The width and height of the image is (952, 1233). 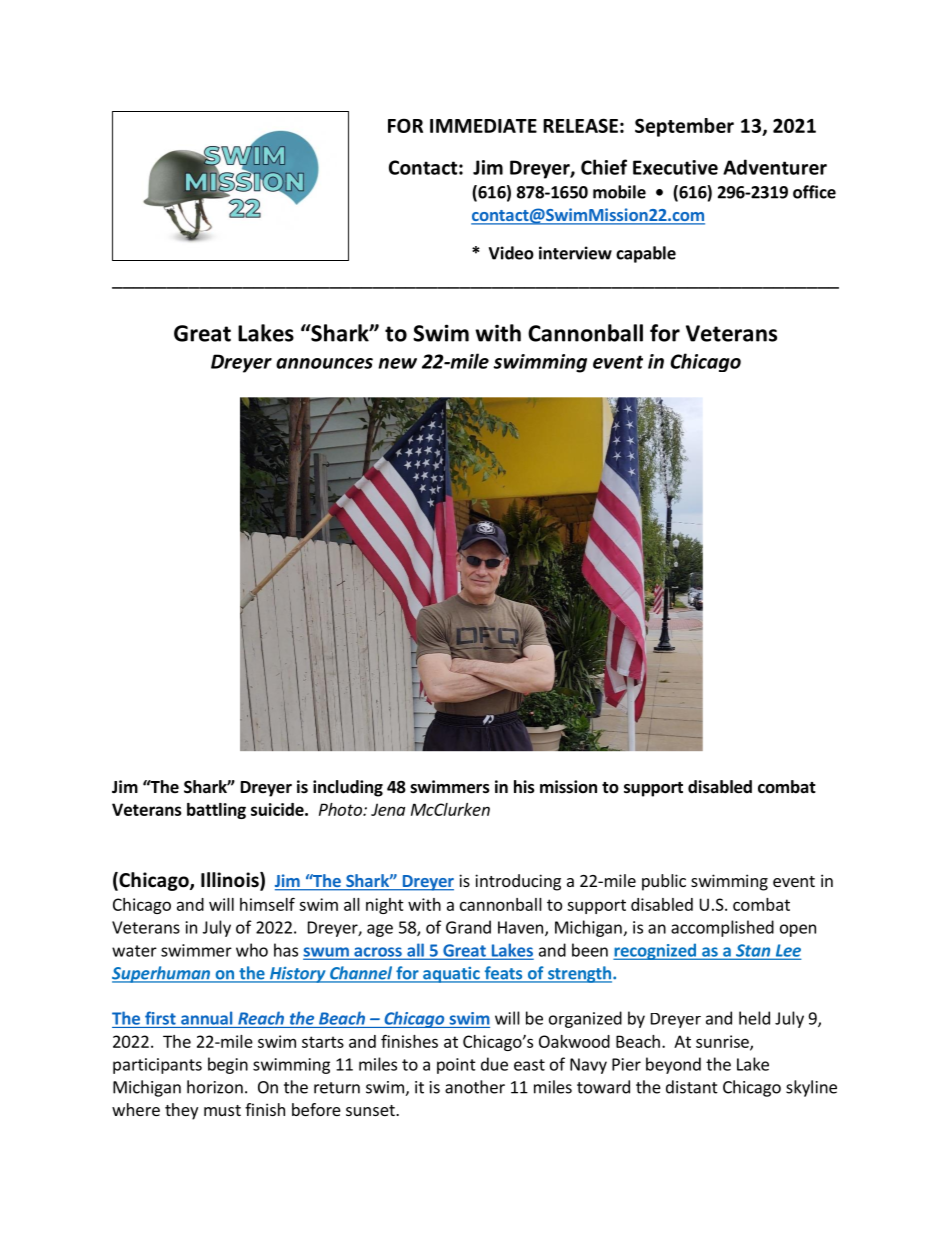 I want to click on public, so click(x=664, y=882).
